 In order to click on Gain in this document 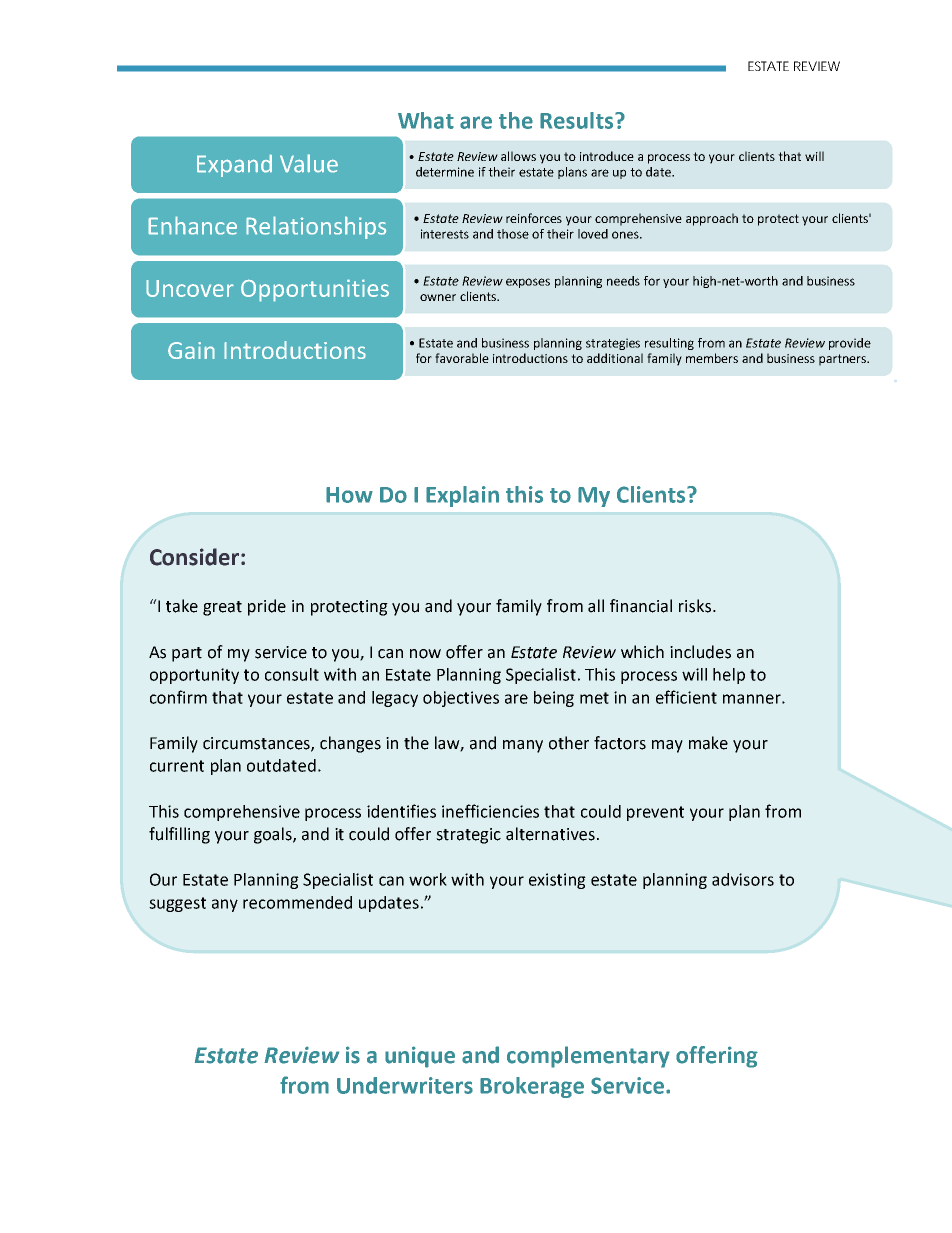, I will do `click(191, 350)`.
